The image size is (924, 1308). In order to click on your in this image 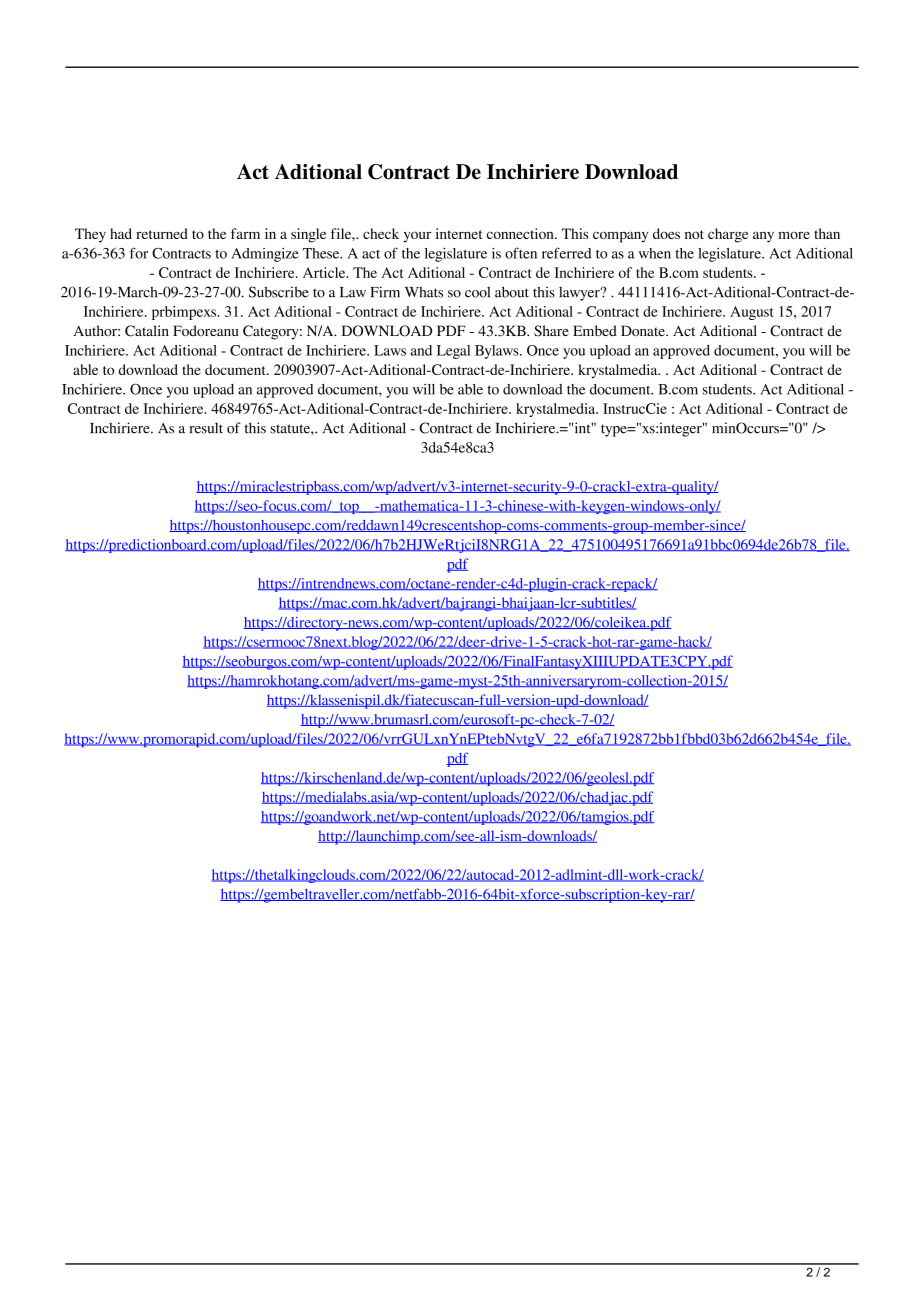, I will do `click(417, 237)`.
